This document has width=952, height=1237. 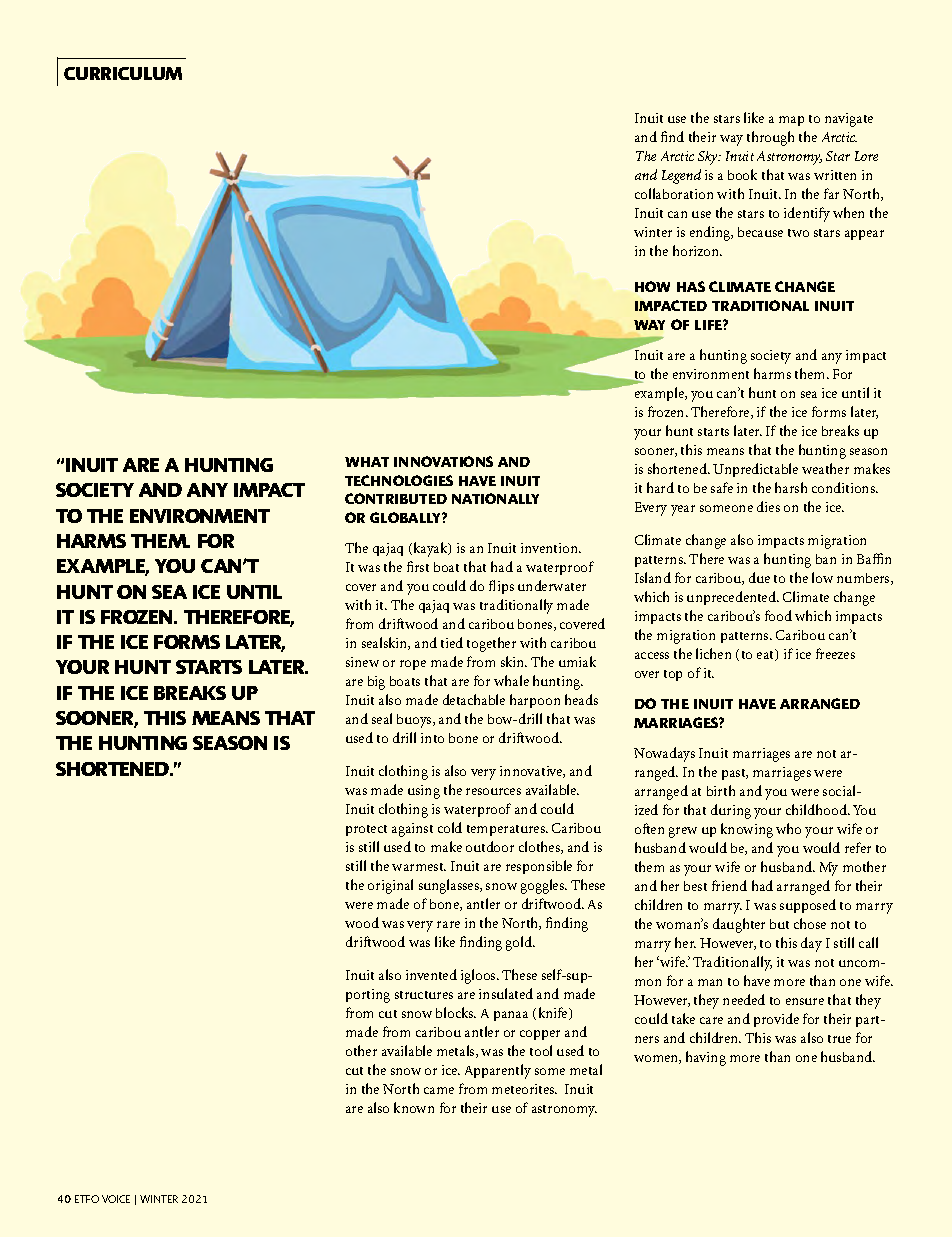 I want to click on Legend, so click(x=681, y=176).
